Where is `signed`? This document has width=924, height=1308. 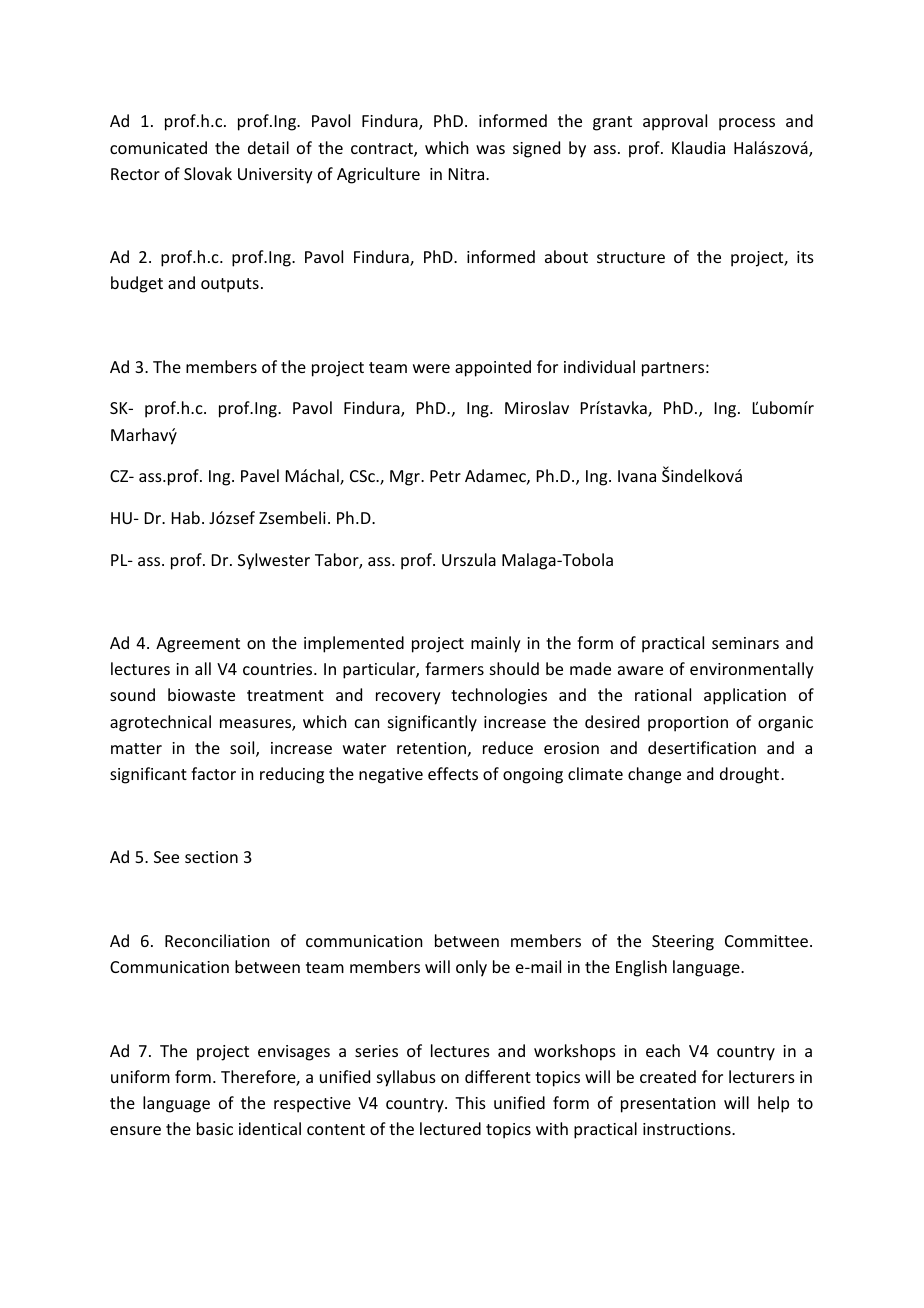
signed is located at coordinates (536, 149).
